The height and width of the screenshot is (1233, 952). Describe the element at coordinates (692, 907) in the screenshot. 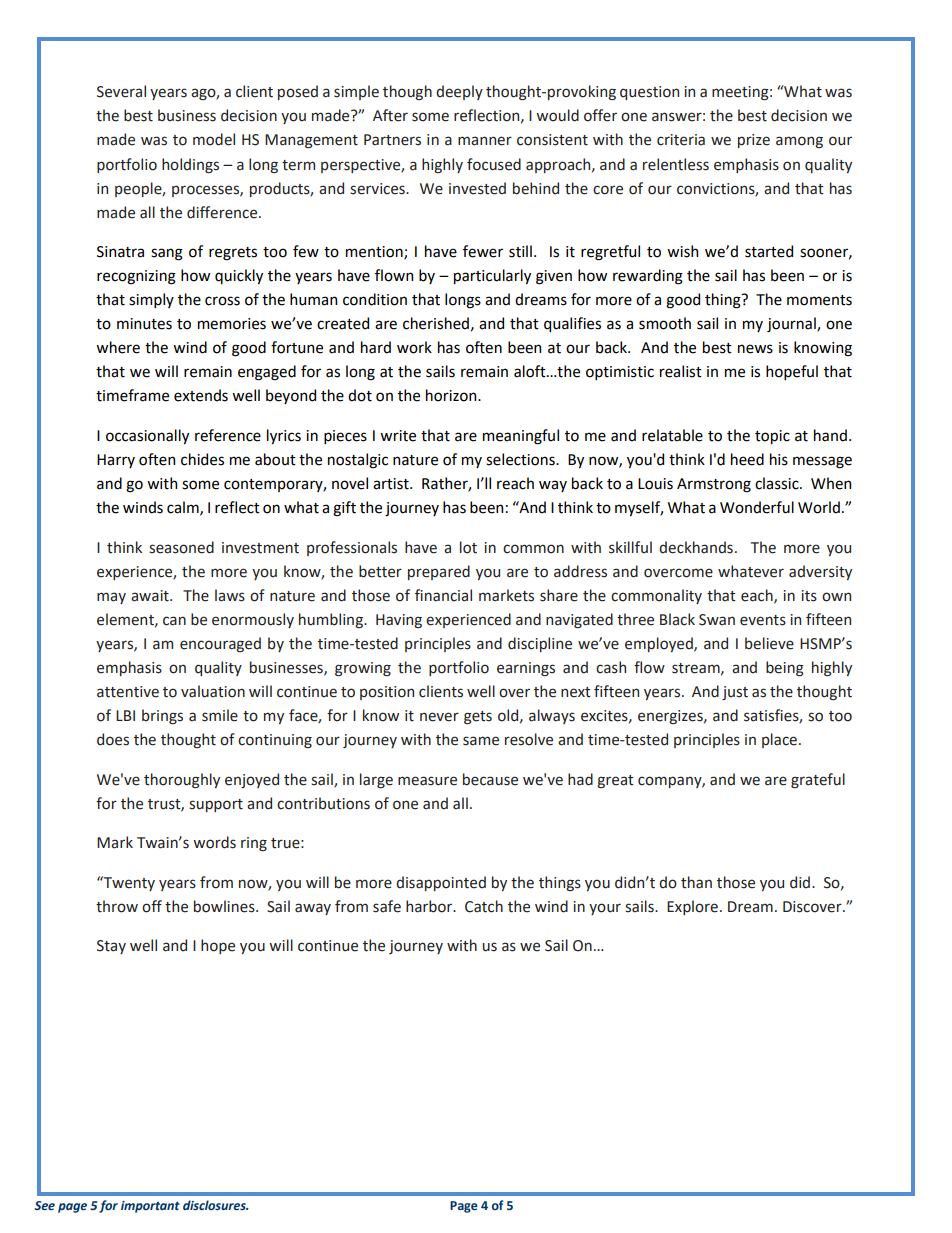

I see `Explore` at that location.
